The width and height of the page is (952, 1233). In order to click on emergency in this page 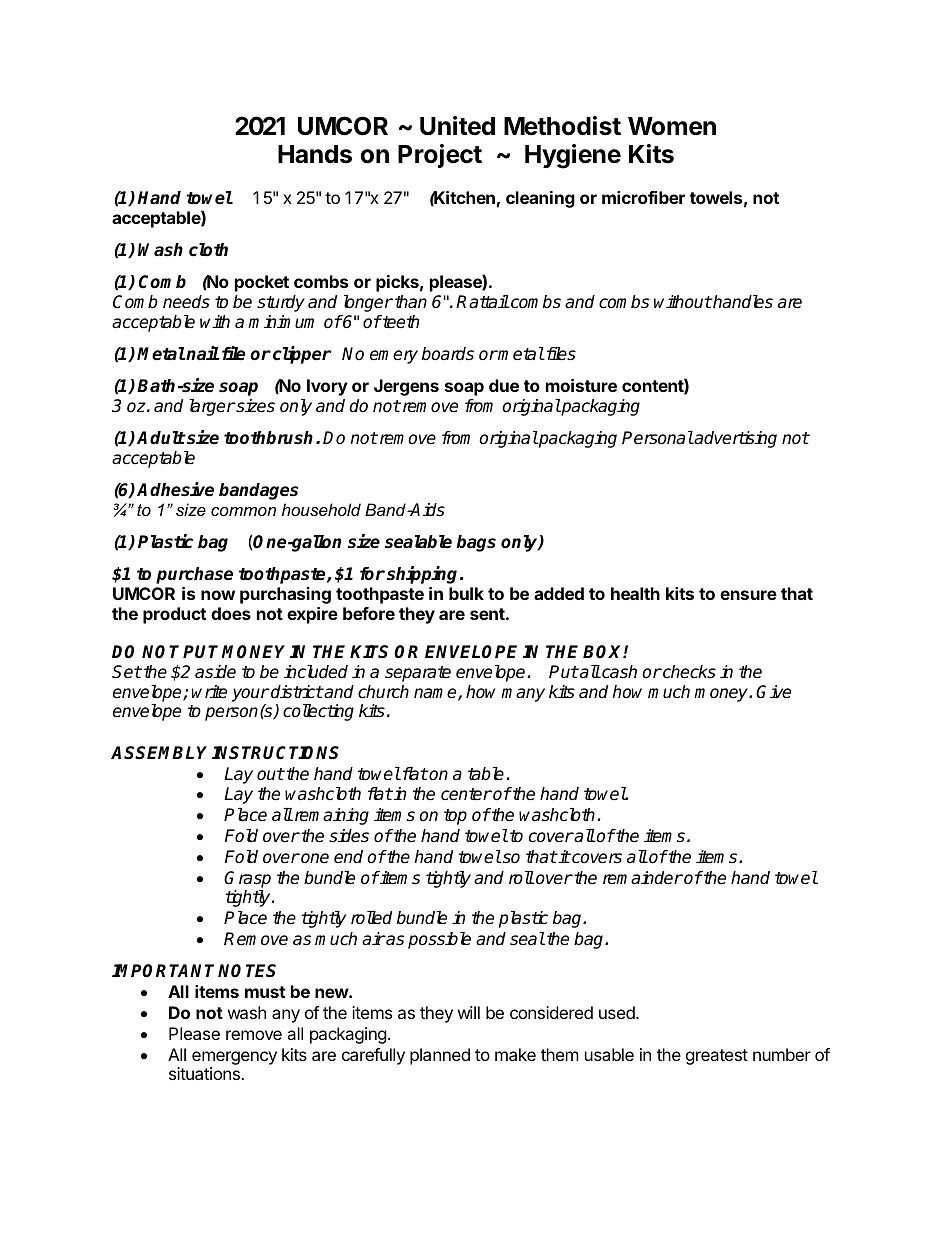, I will do `click(234, 1059)`.
